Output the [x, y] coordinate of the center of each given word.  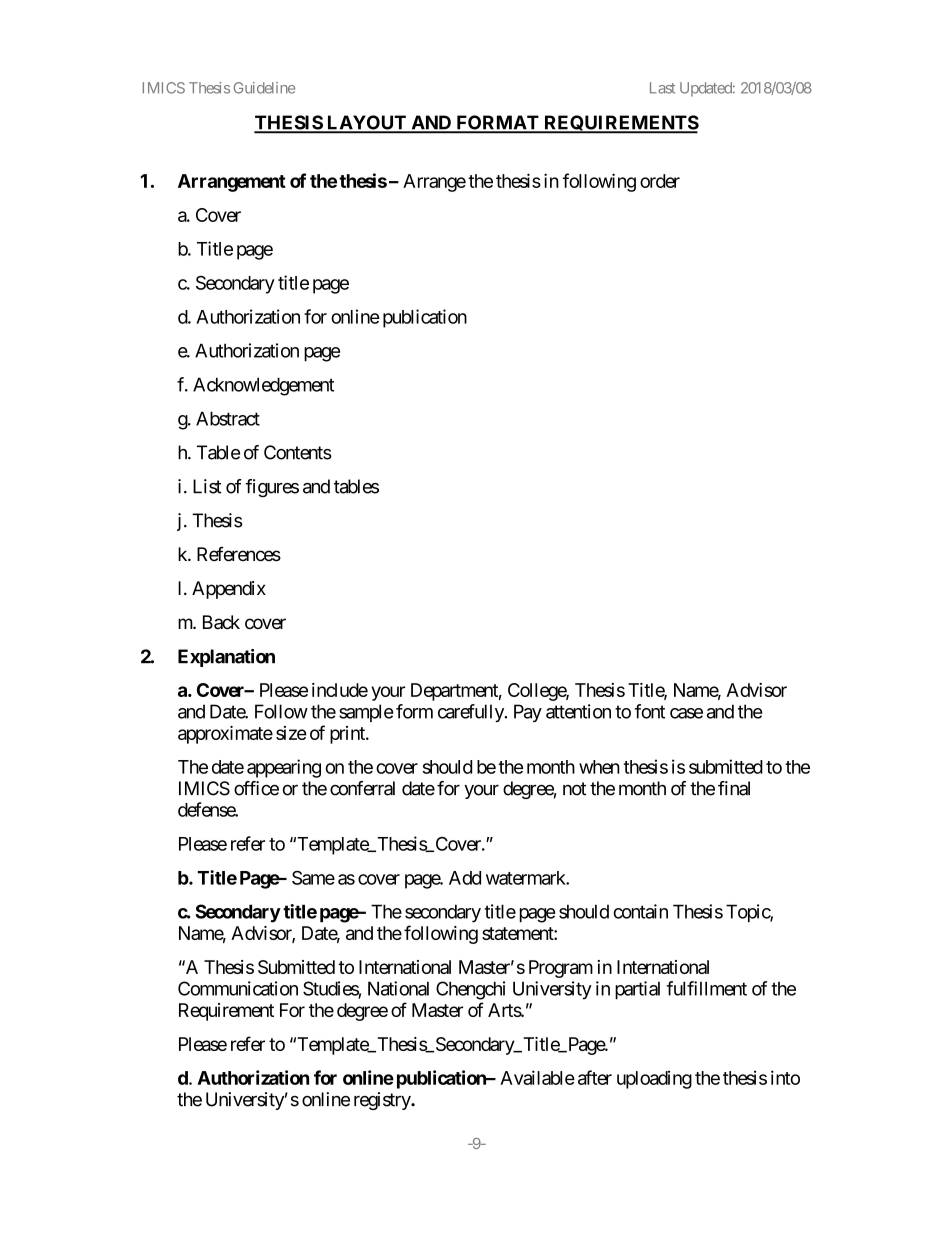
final [734, 788]
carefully [472, 713]
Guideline [264, 88]
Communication [238, 988]
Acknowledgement [263, 386]
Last [662, 88]
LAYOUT [366, 123]
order [660, 181]
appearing [284, 768]
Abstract [228, 418]
